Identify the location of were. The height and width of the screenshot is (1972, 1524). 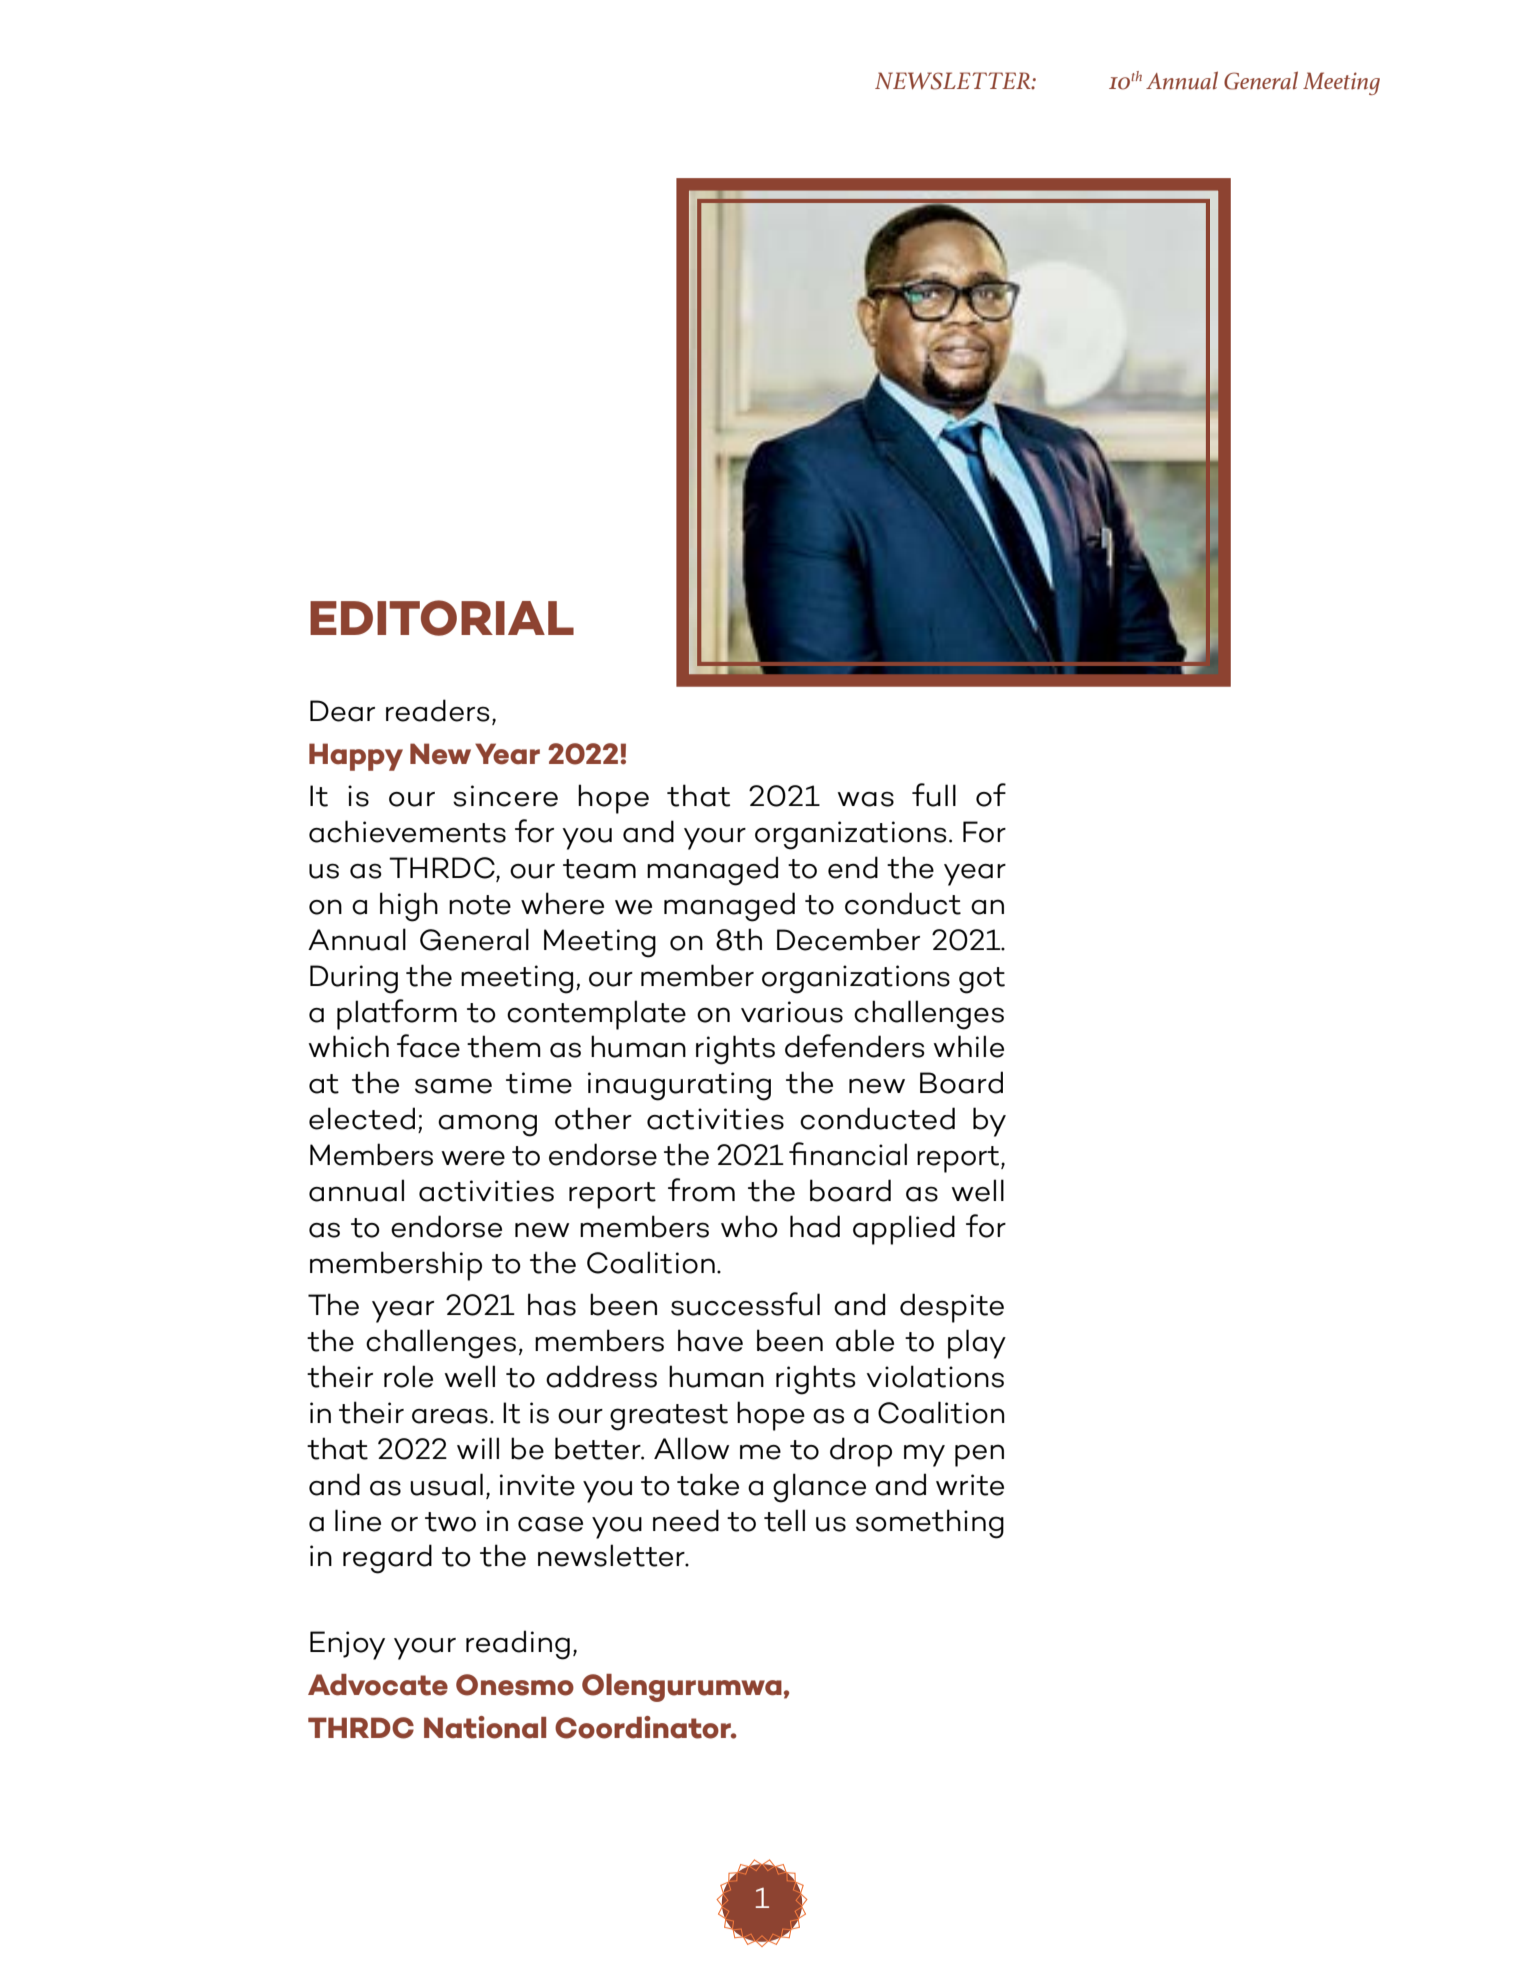
(473, 1158).
